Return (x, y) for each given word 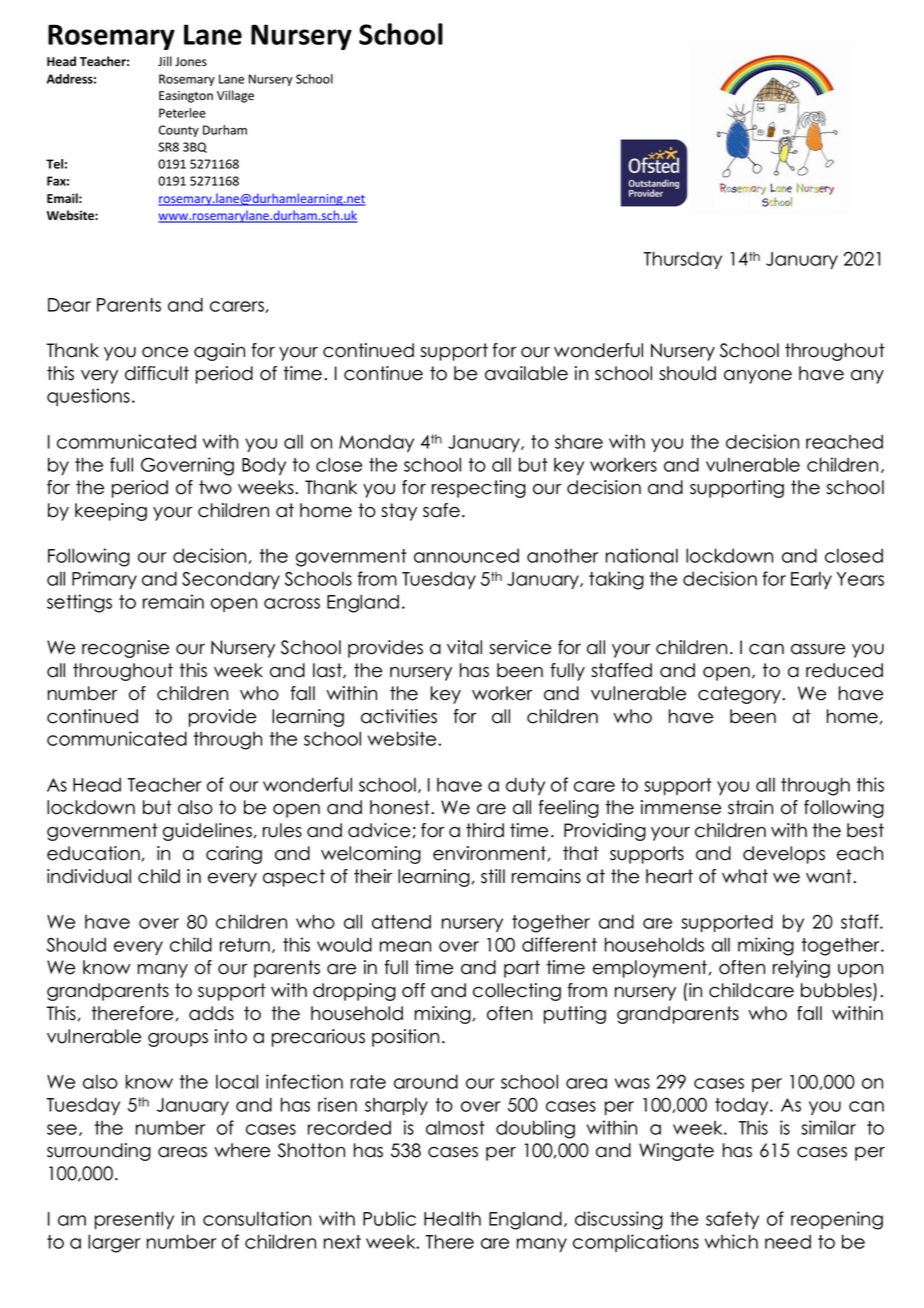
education (93, 853)
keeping (111, 512)
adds (211, 1013)
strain (750, 807)
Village (235, 96)
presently (134, 1220)
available (526, 373)
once (165, 352)
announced (466, 555)
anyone (758, 376)
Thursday (682, 260)
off (413, 990)
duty (525, 786)
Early (811, 580)
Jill (165, 61)
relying (801, 969)
